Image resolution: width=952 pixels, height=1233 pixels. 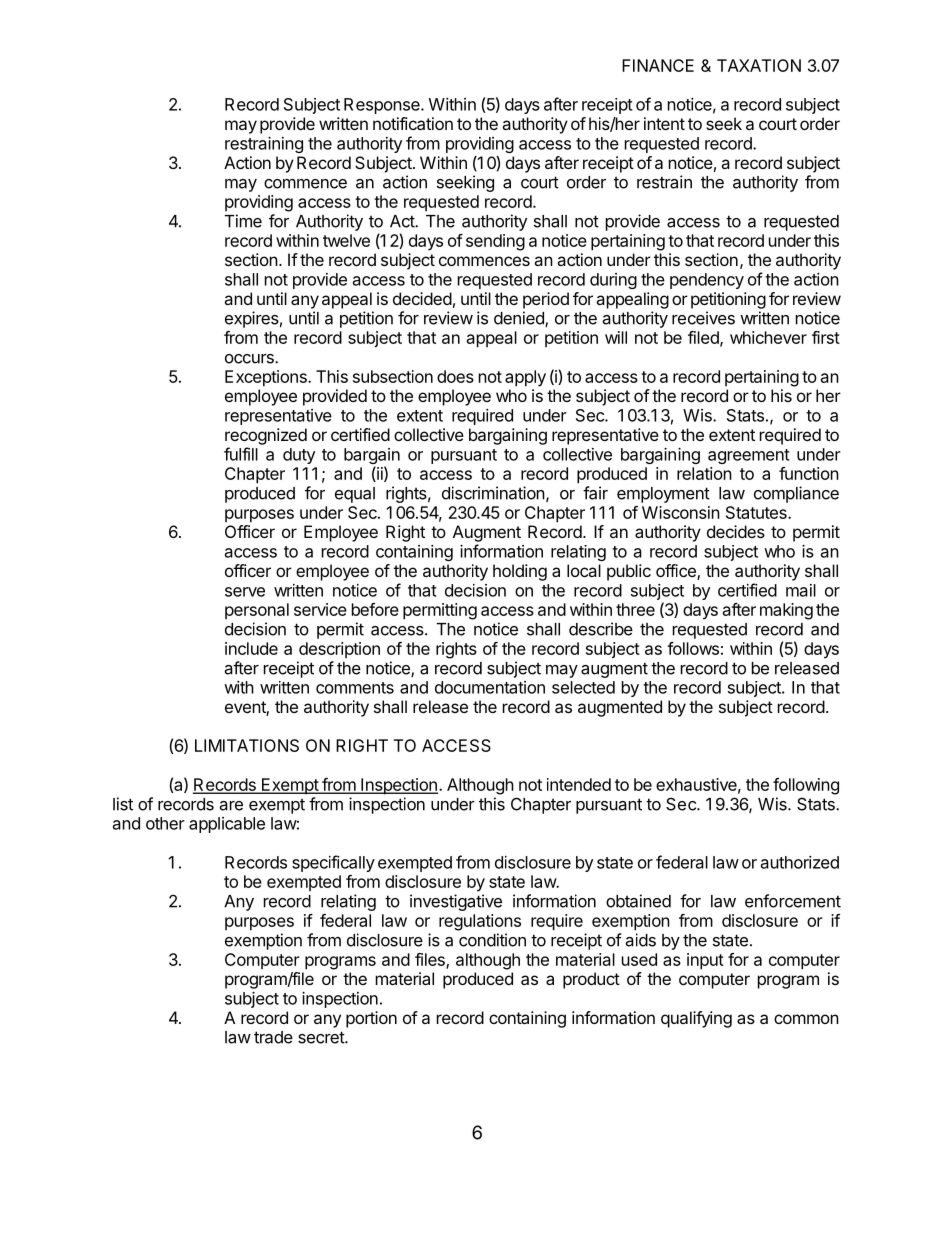 What do you see at coordinates (273, 1037) in the screenshot?
I see `trade` at bounding box center [273, 1037].
